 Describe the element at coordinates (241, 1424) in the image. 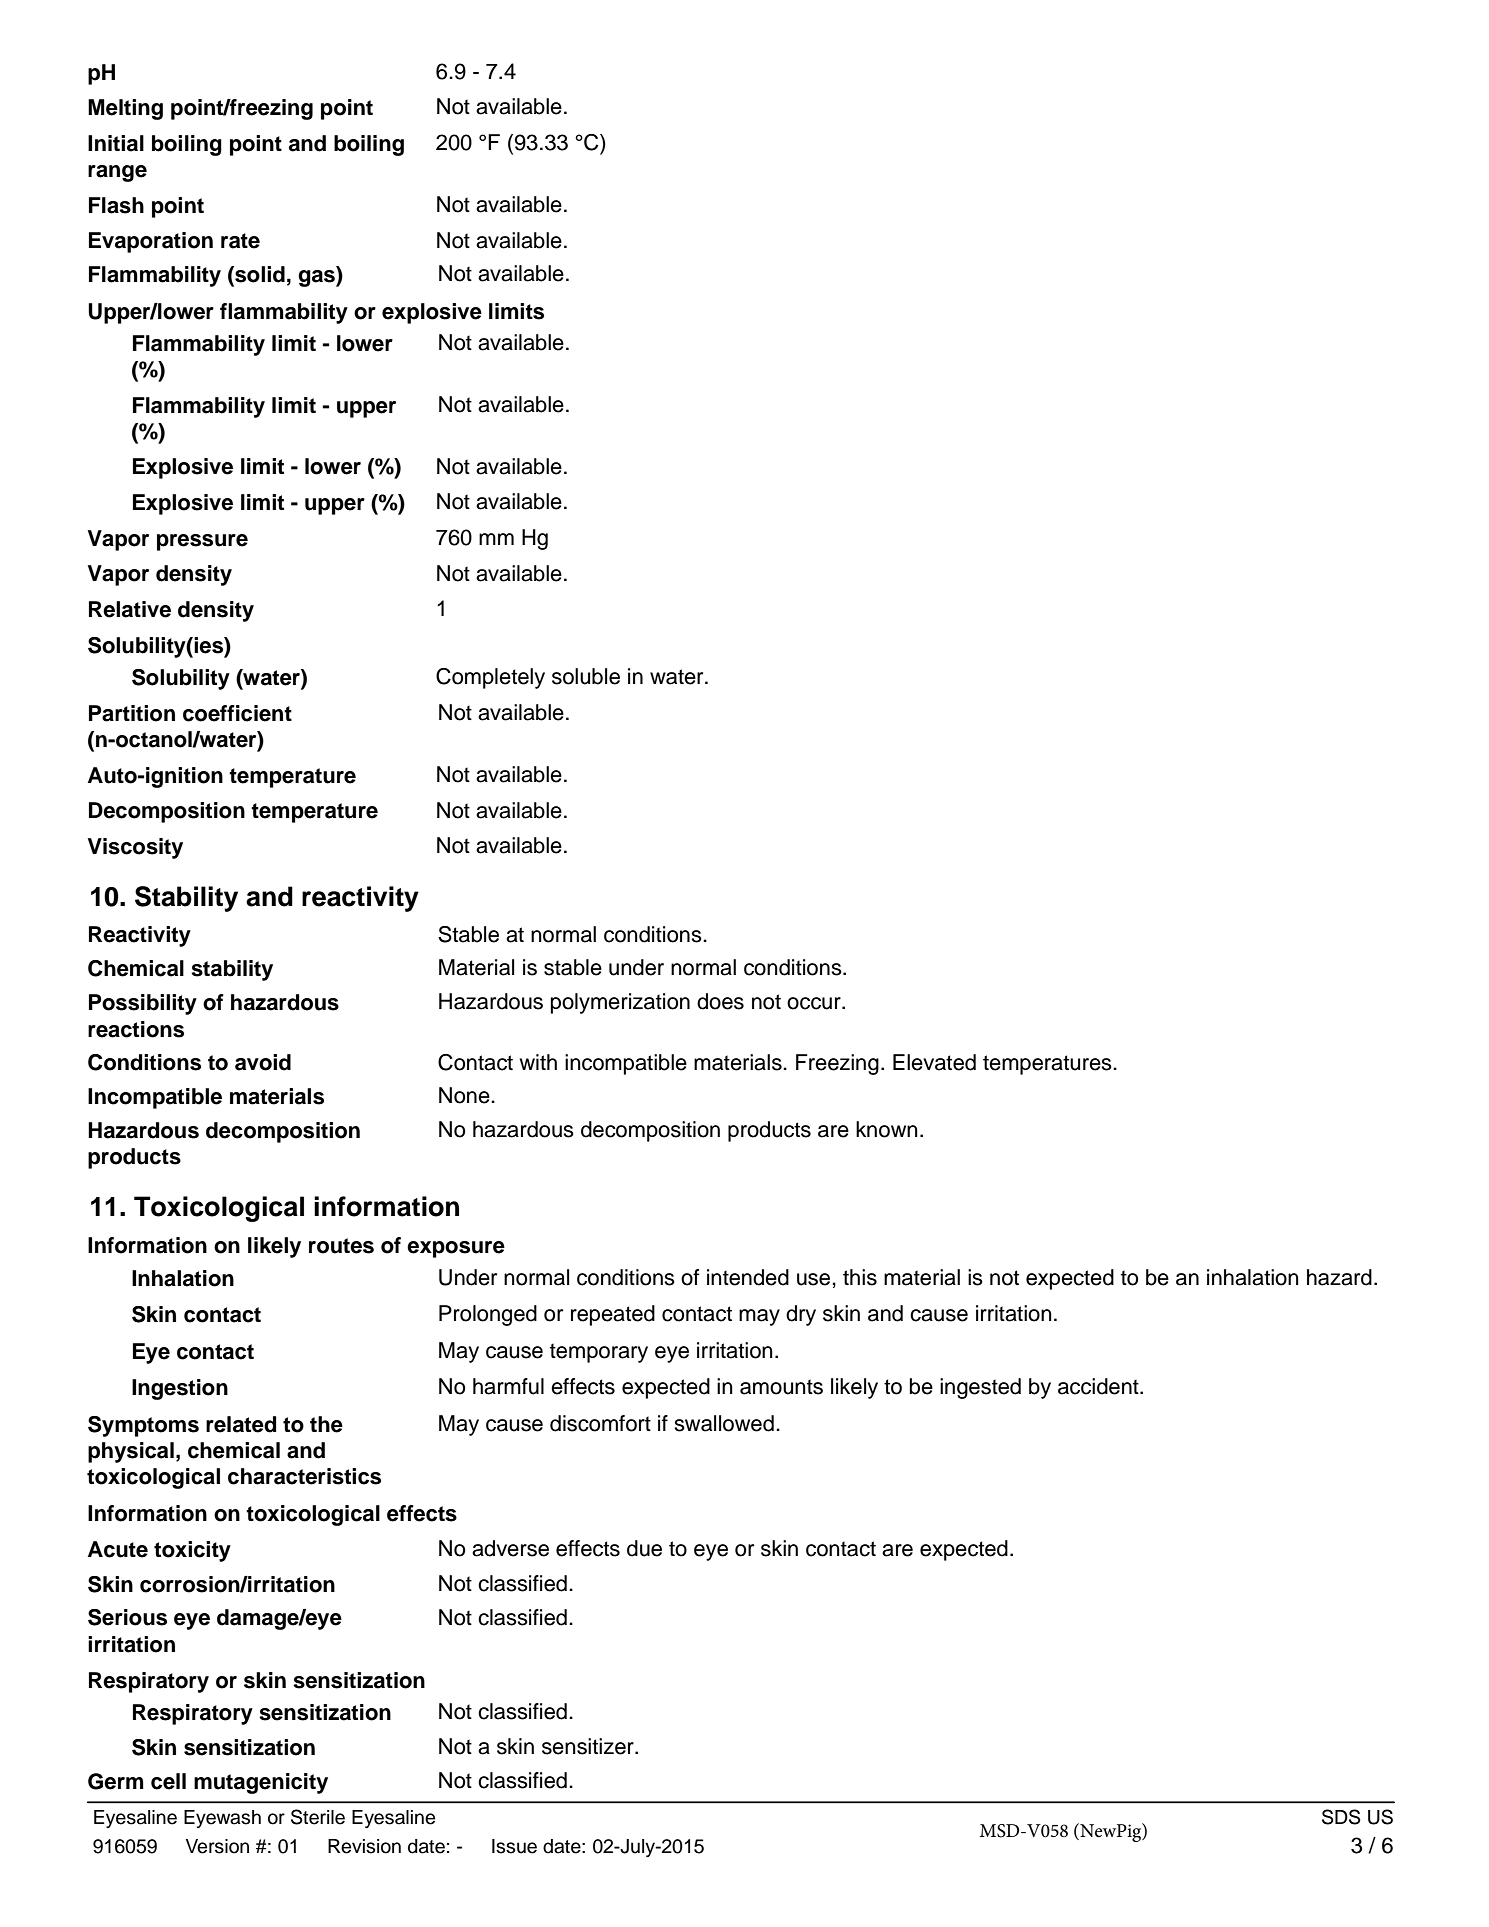

I see `related` at that location.
